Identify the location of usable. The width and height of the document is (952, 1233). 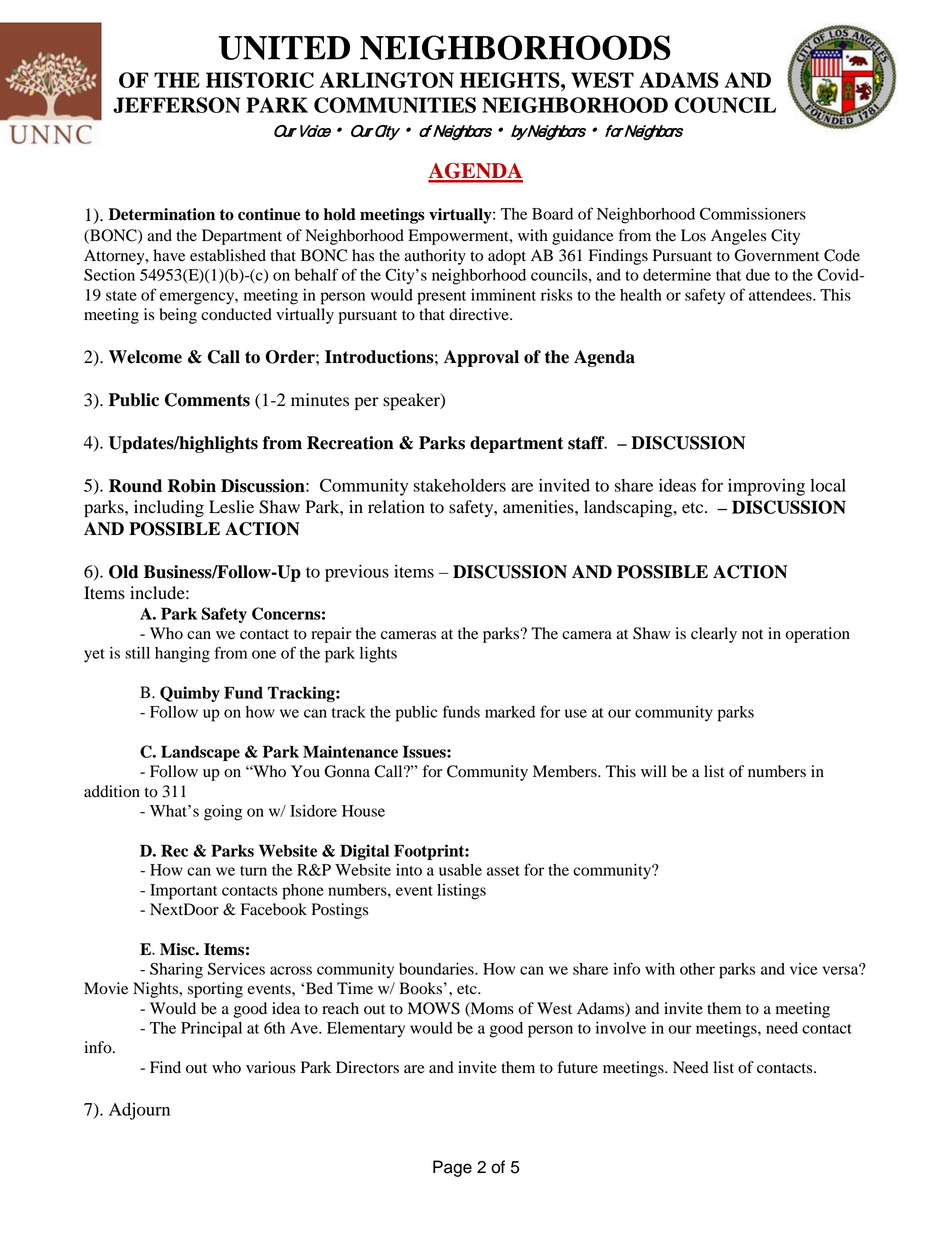
(460, 870).
